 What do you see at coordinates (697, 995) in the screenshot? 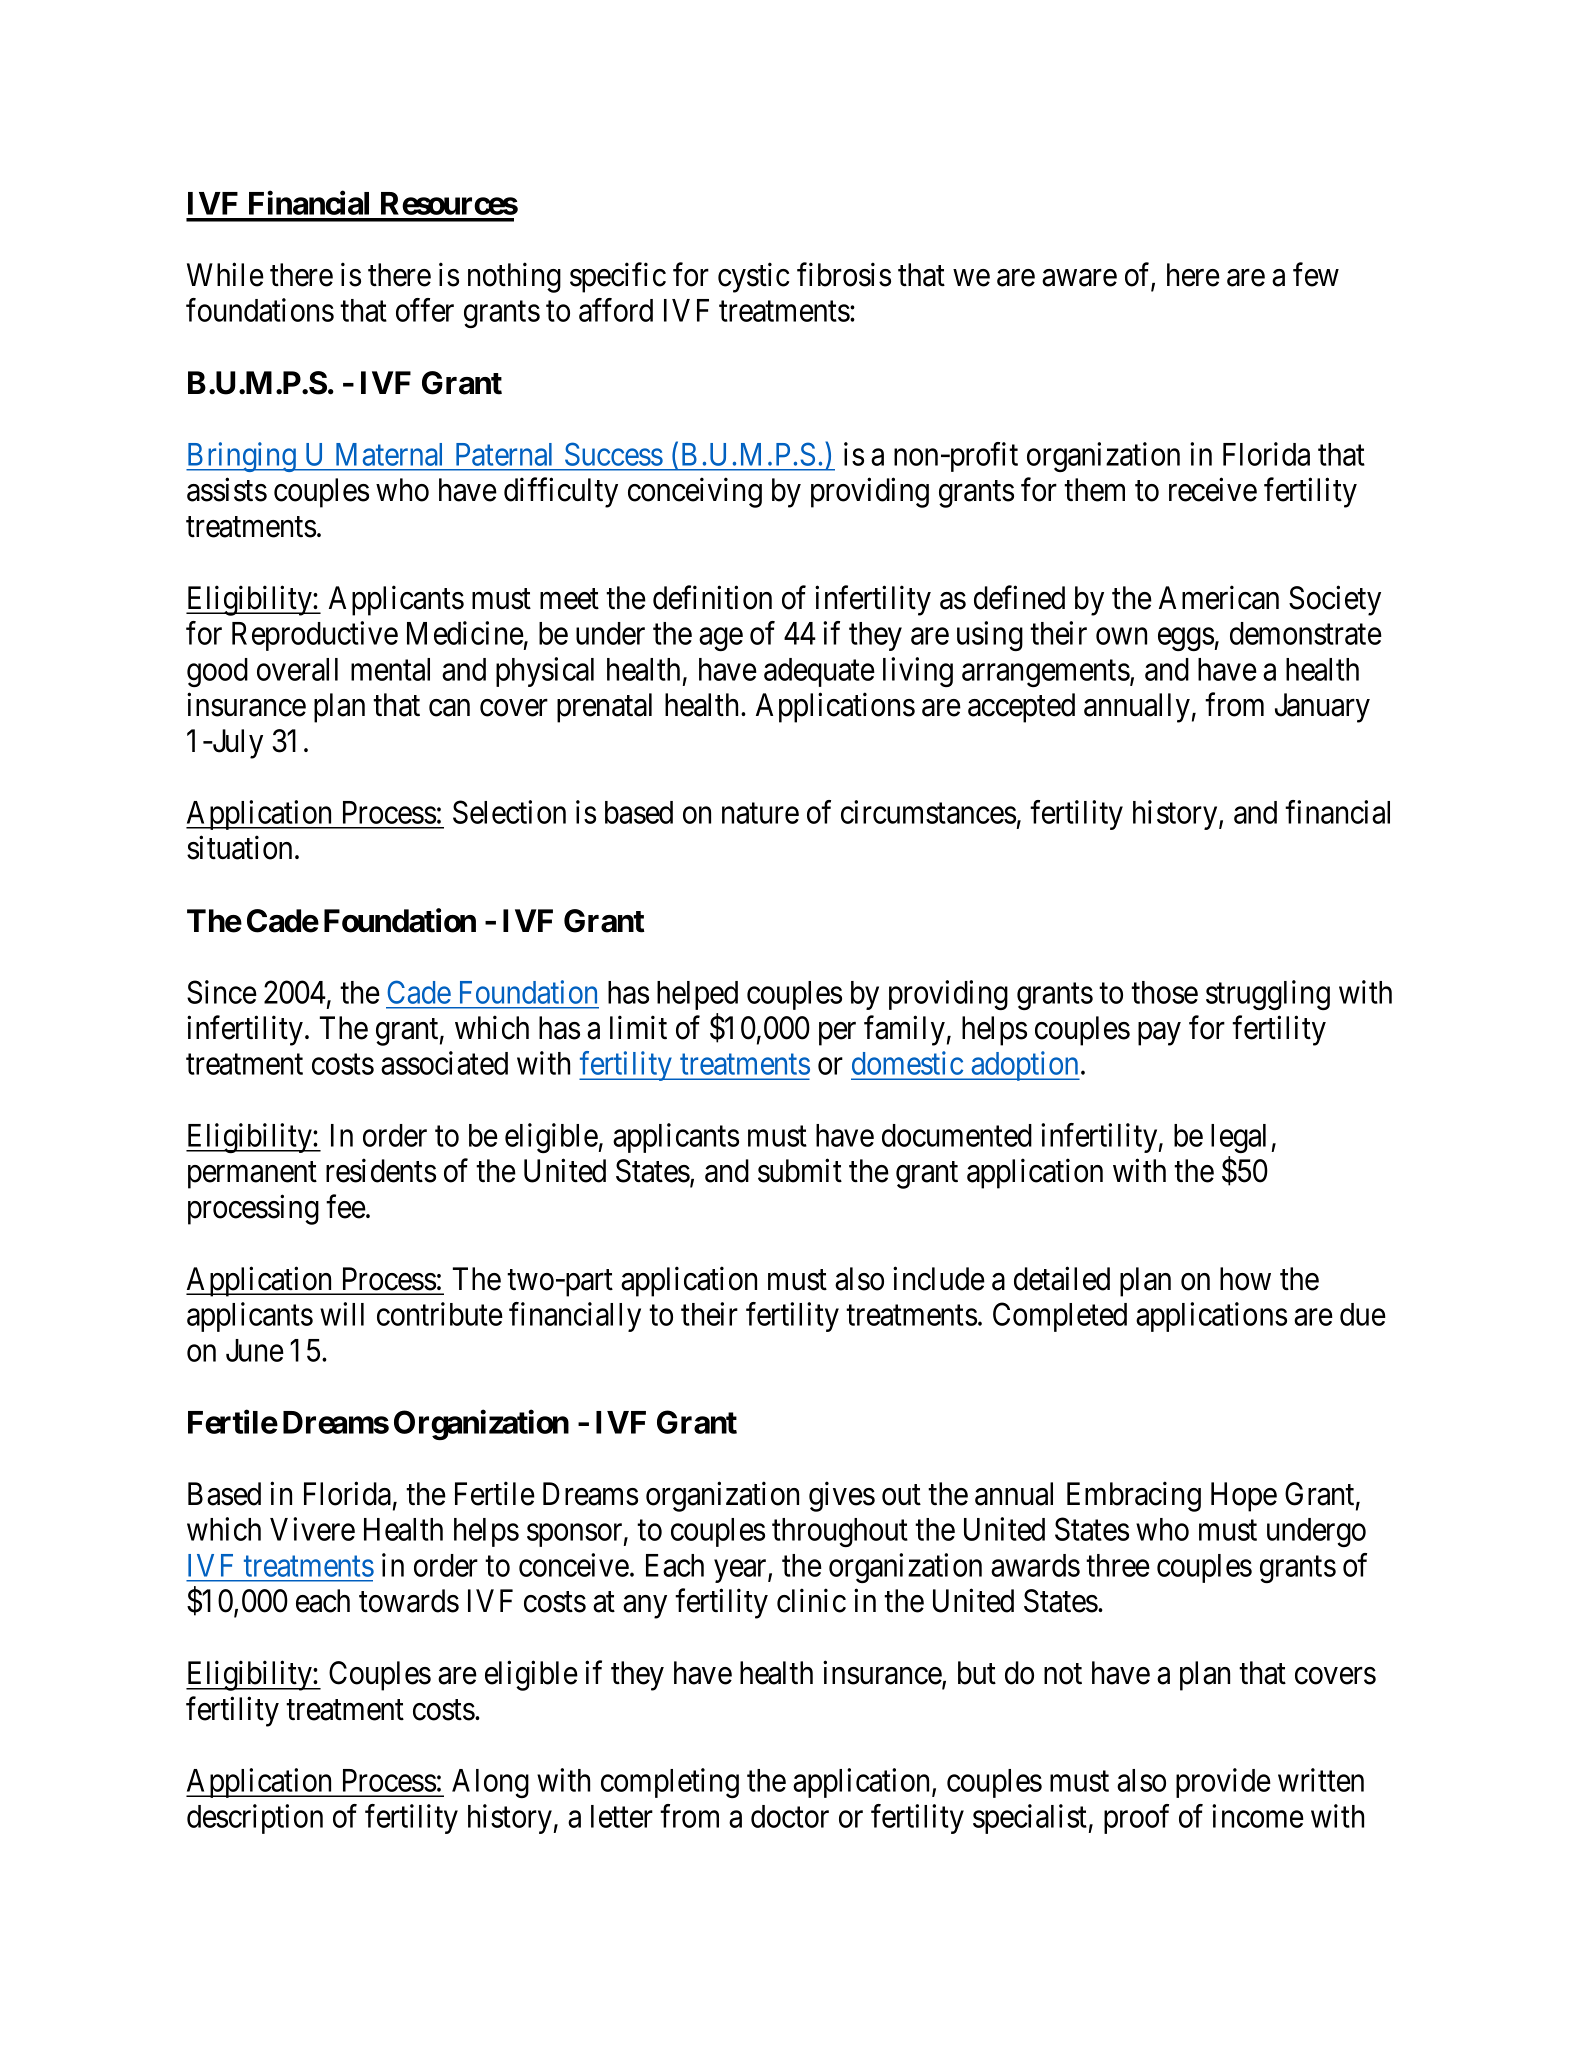
I see `helped` at bounding box center [697, 995].
